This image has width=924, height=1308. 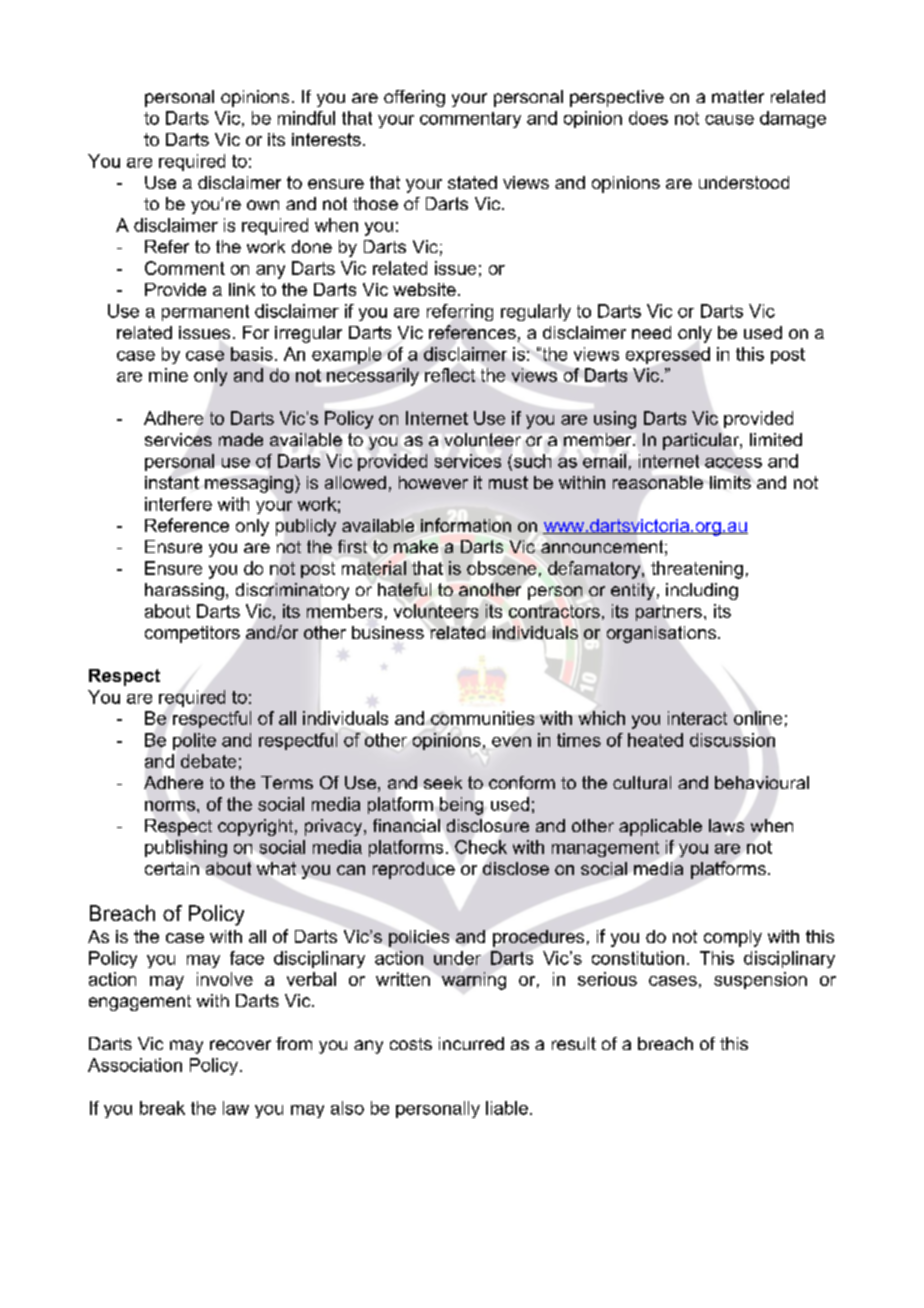 What do you see at coordinates (414, 98) in the image?
I see `offering` at bounding box center [414, 98].
